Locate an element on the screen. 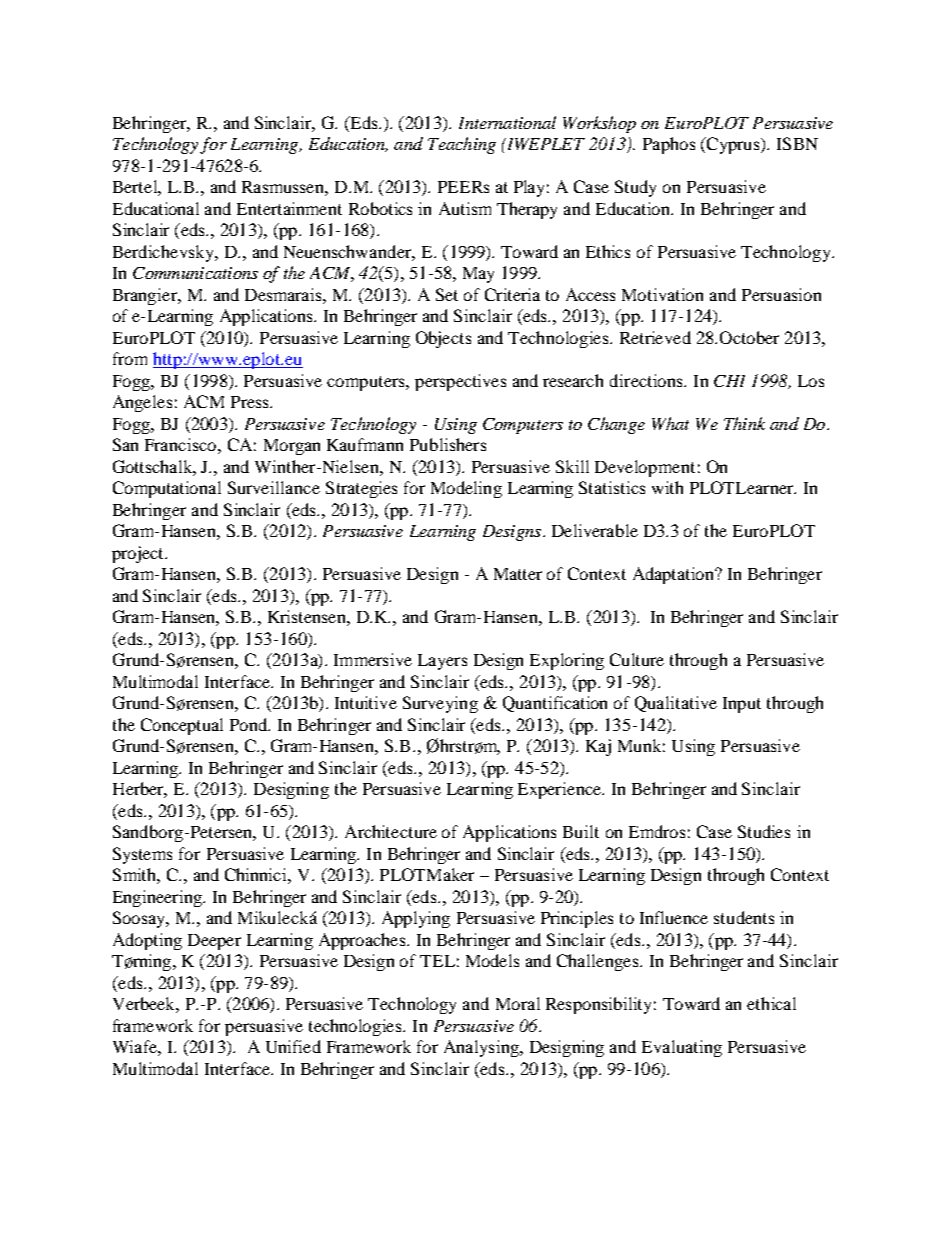 The height and width of the screenshot is (1233, 952). Matter is located at coordinates (518, 574).
